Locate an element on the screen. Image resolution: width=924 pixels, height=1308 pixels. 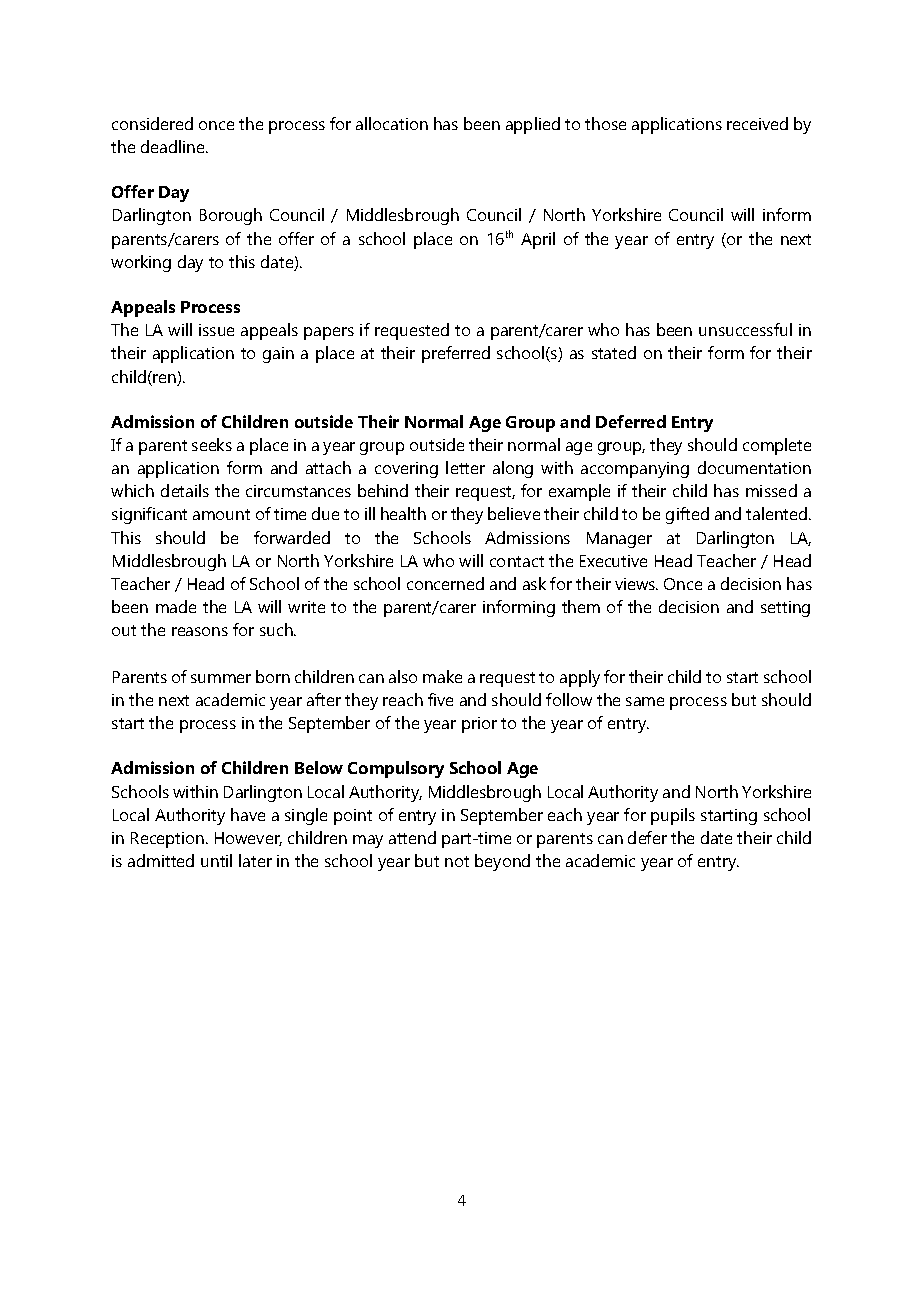
received is located at coordinates (757, 123).
